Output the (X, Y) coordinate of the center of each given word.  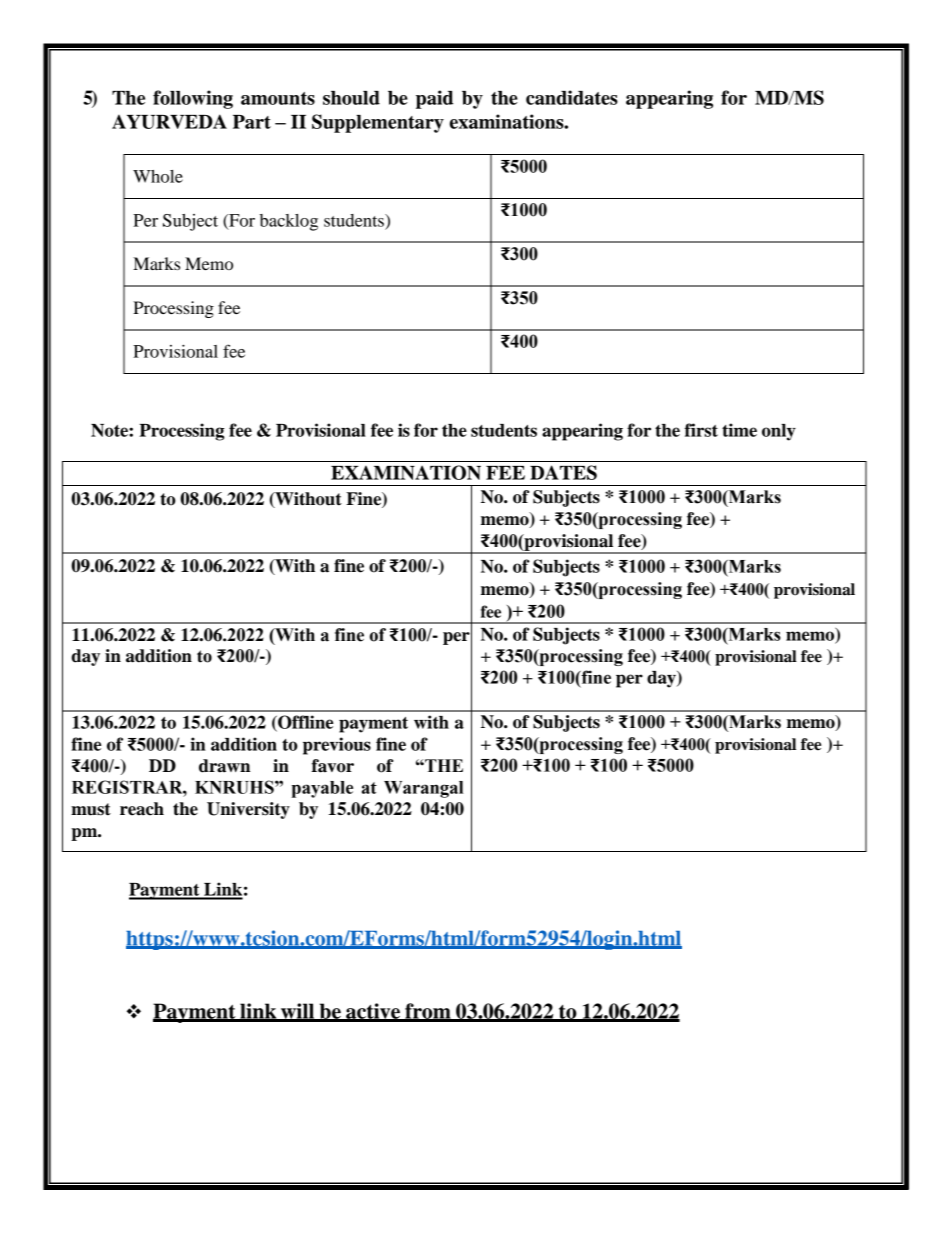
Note (110, 430)
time (739, 430)
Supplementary (378, 123)
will (298, 1012)
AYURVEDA (169, 121)
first (701, 430)
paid (434, 99)
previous (337, 746)
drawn (224, 766)
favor (333, 766)
